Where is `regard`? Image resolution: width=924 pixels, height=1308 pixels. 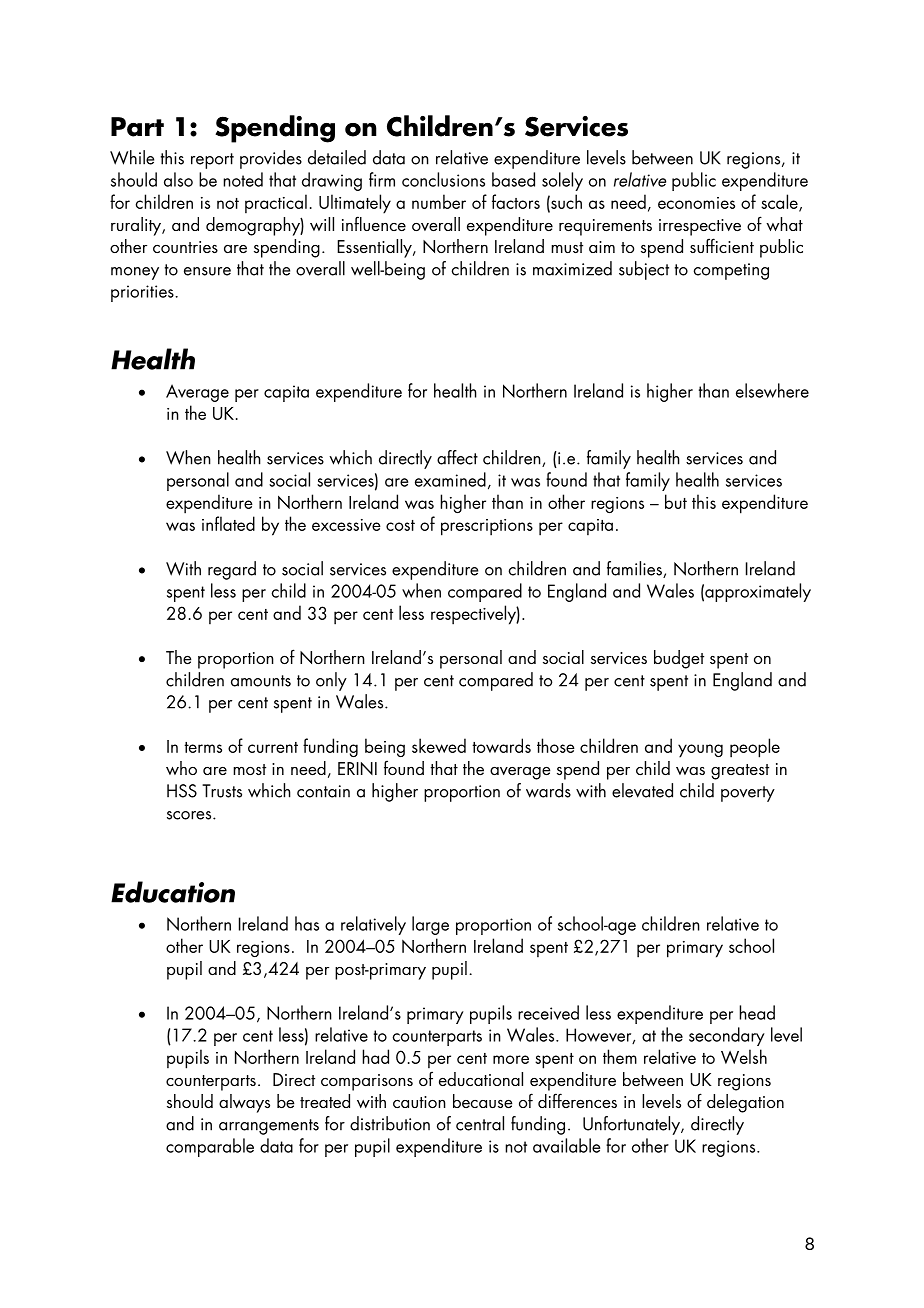 regard is located at coordinates (232, 570).
